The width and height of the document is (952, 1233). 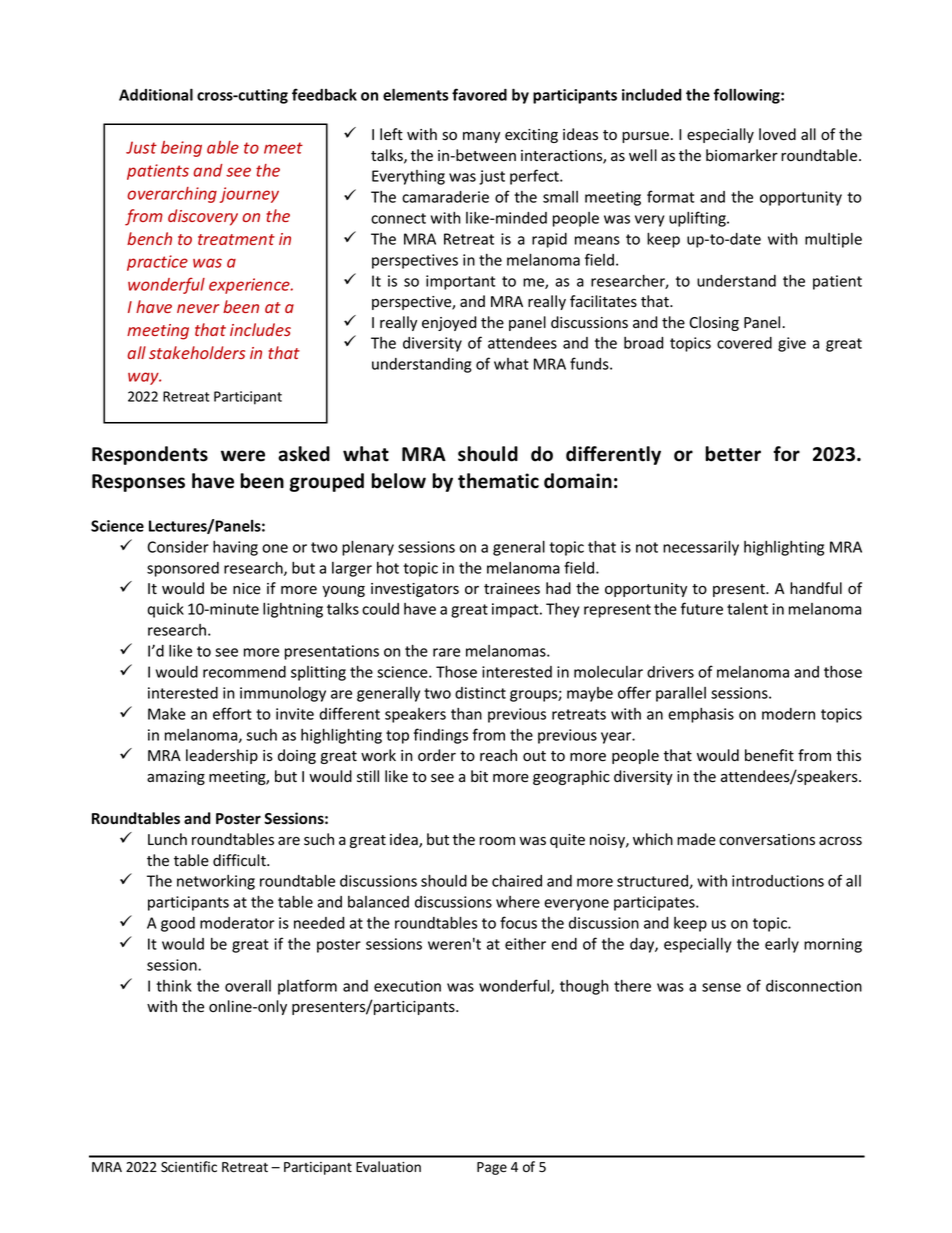 I want to click on covered, so click(x=744, y=343).
